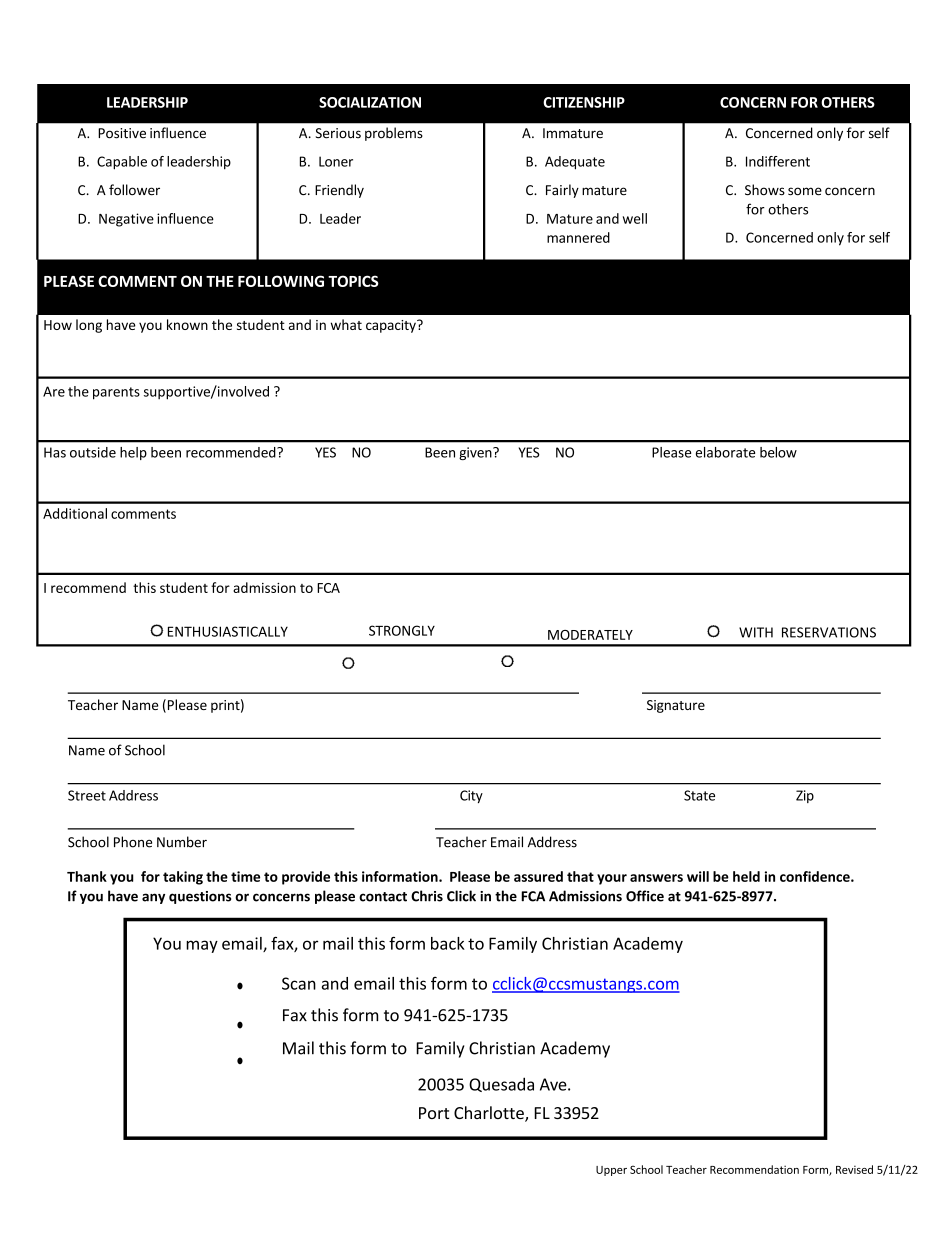 This screenshot has width=952, height=1233. What do you see at coordinates (133, 842) in the screenshot?
I see `Phone` at bounding box center [133, 842].
